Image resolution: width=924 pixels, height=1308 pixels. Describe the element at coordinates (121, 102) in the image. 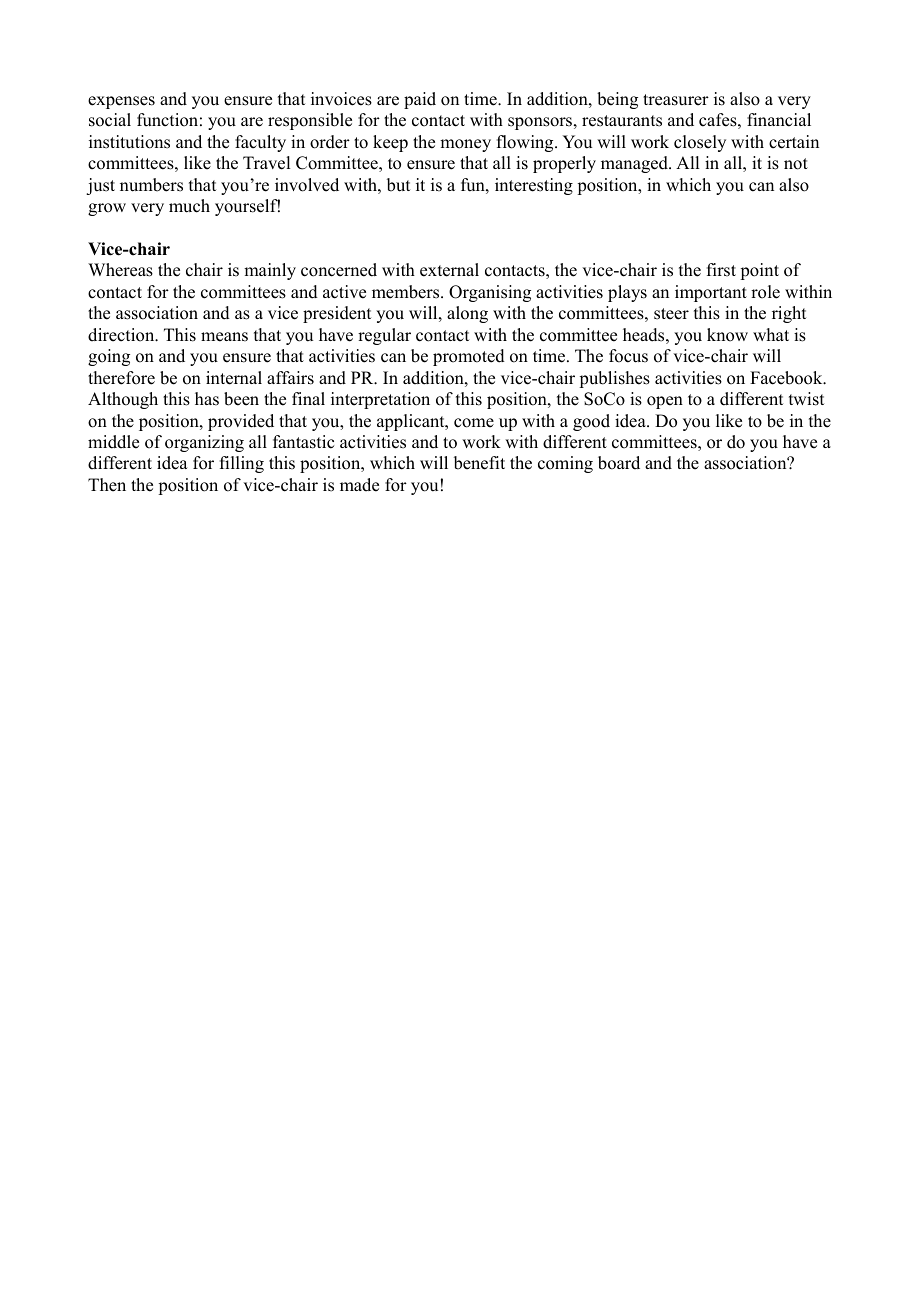

I see `expenses` at that location.
